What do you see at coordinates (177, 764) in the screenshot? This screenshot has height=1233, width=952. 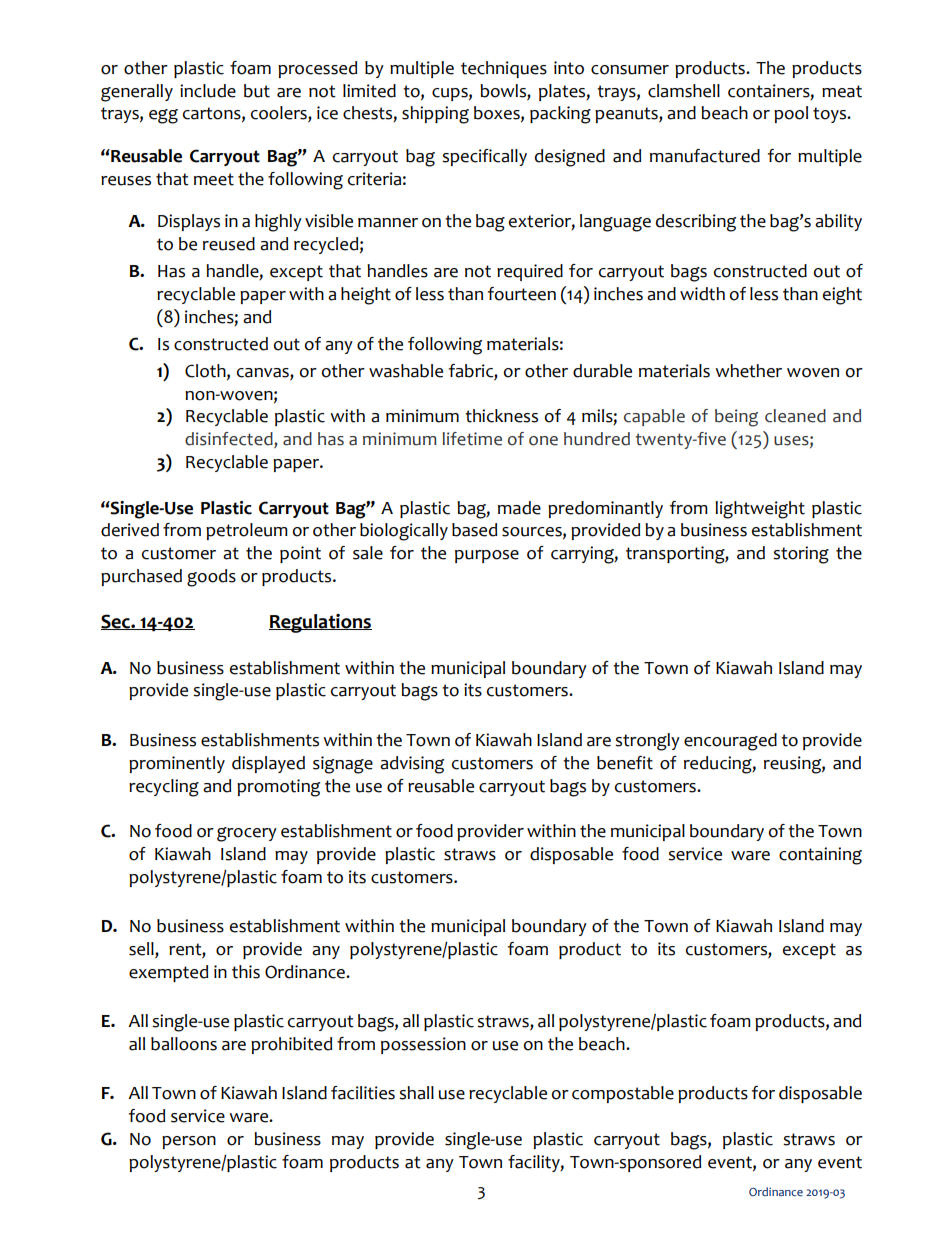 I see `prominently` at bounding box center [177, 764].
